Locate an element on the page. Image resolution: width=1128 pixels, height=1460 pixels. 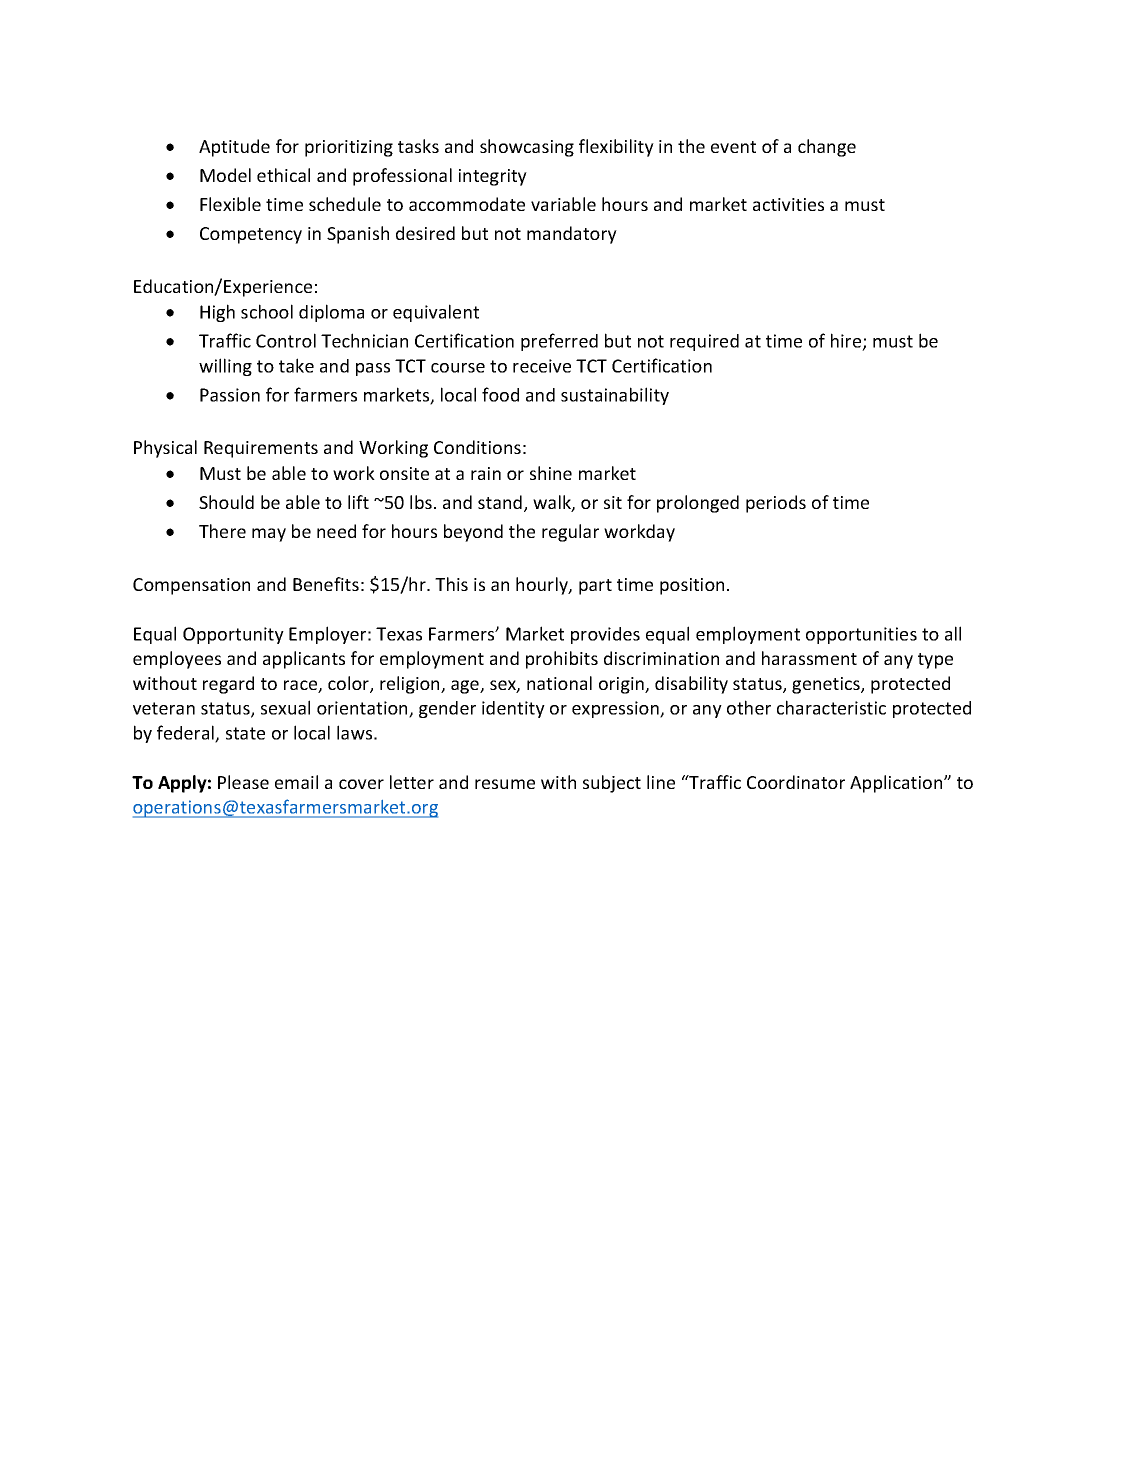
showcasing is located at coordinates (527, 148).
